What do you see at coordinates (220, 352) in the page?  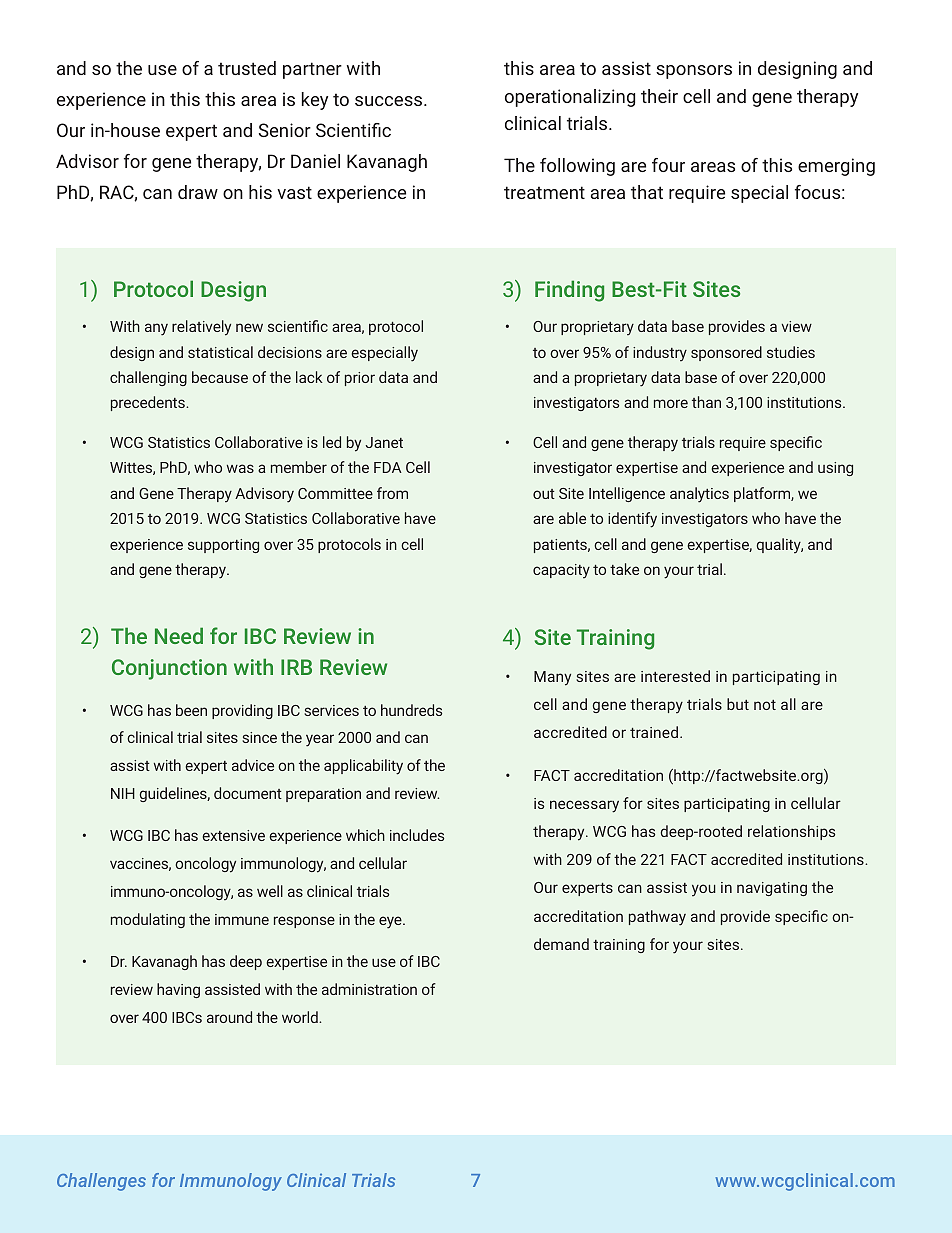 I see `statistical` at bounding box center [220, 352].
